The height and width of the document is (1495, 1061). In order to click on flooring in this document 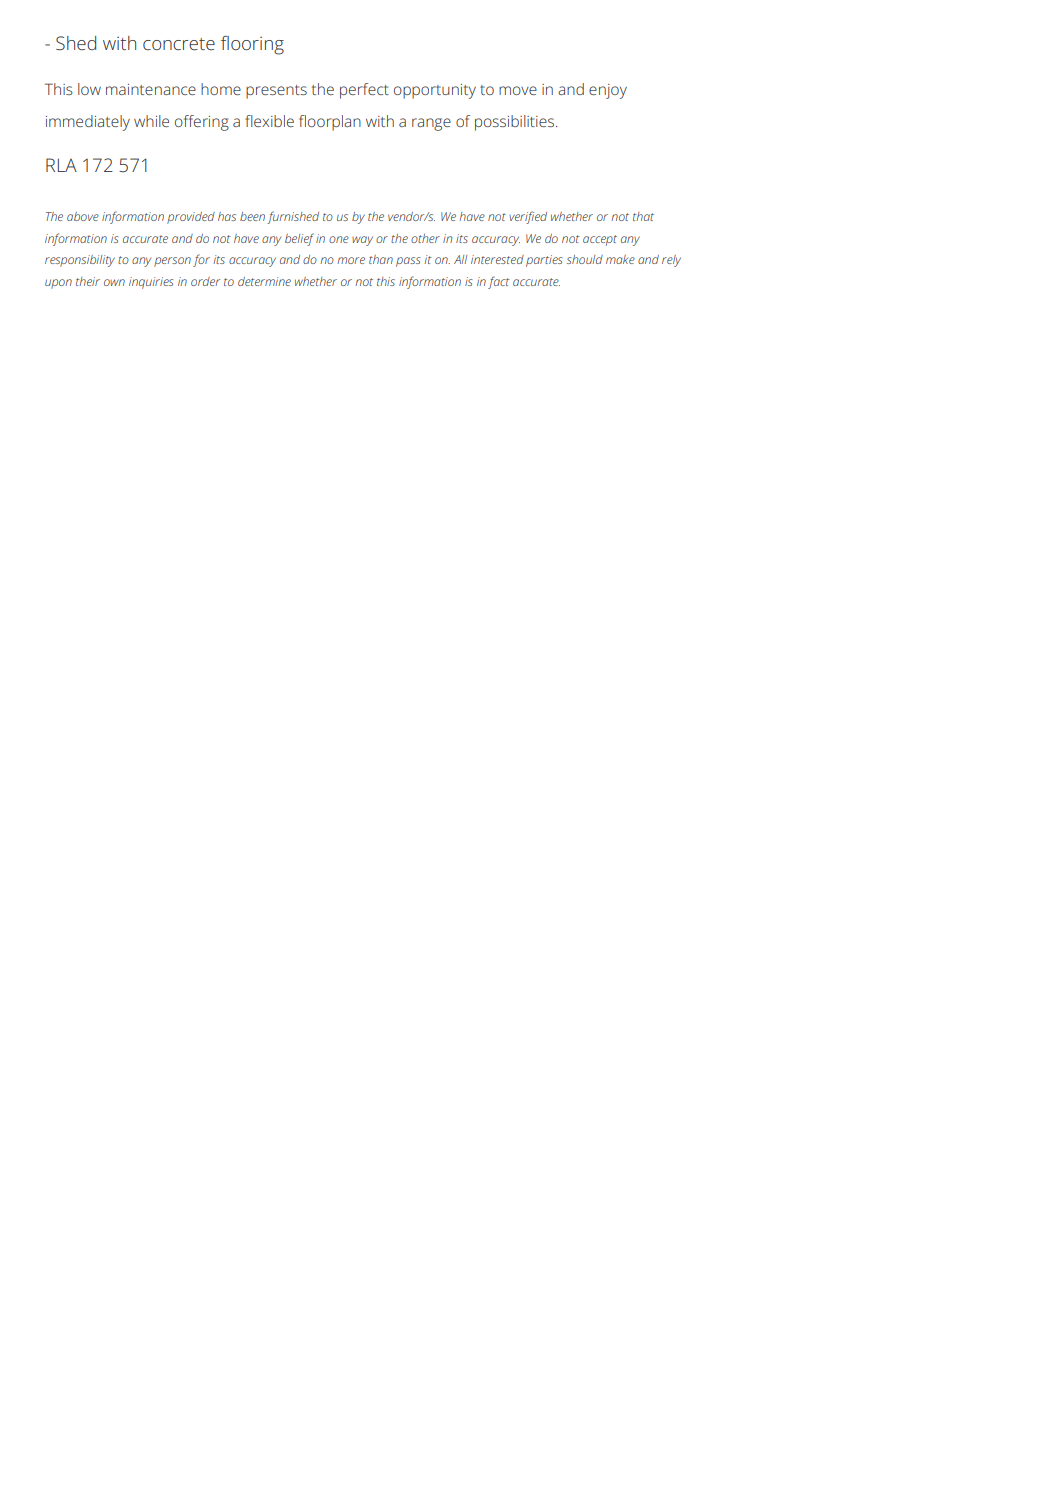, I will do `click(252, 45)`.
